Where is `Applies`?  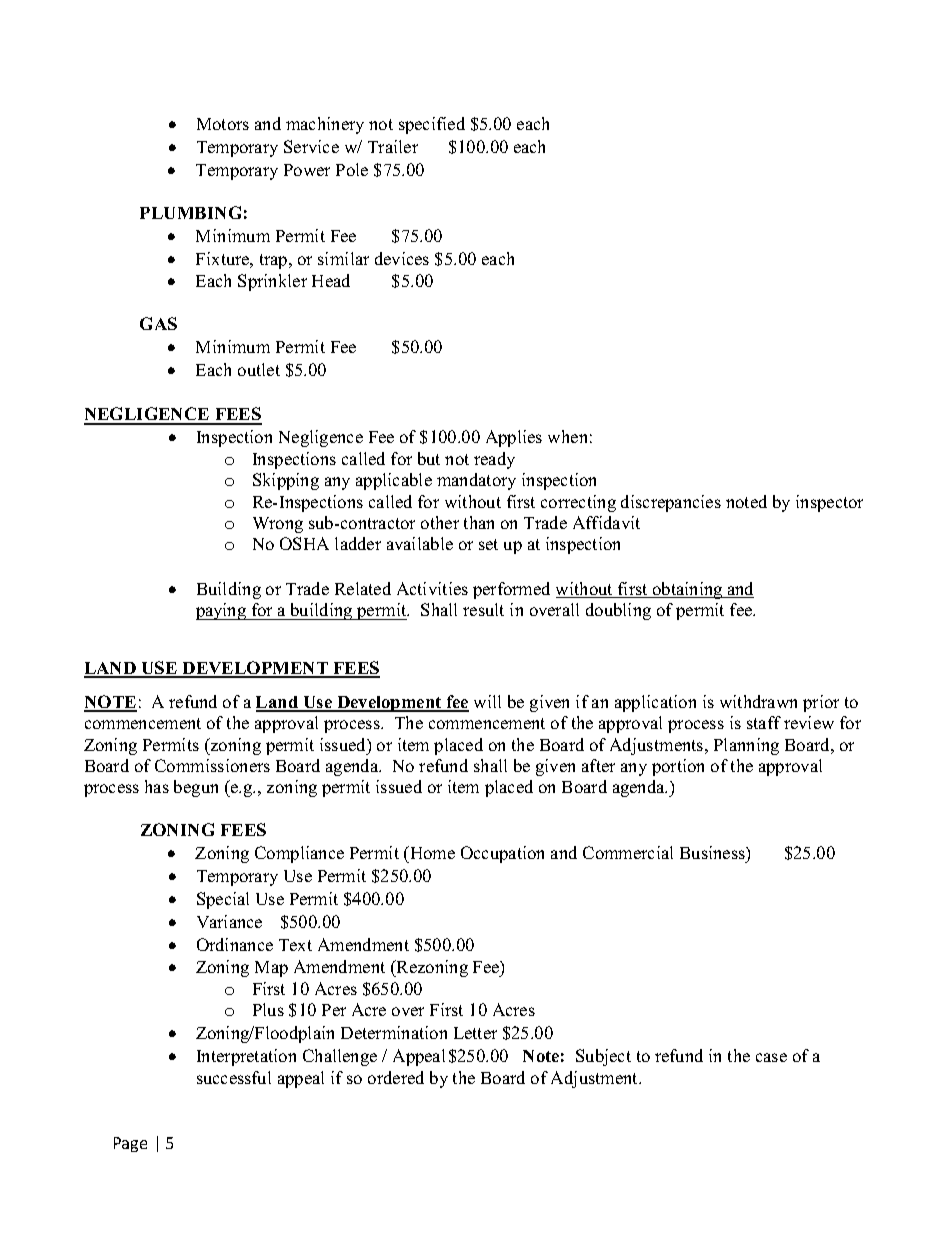 Applies is located at coordinates (514, 438).
